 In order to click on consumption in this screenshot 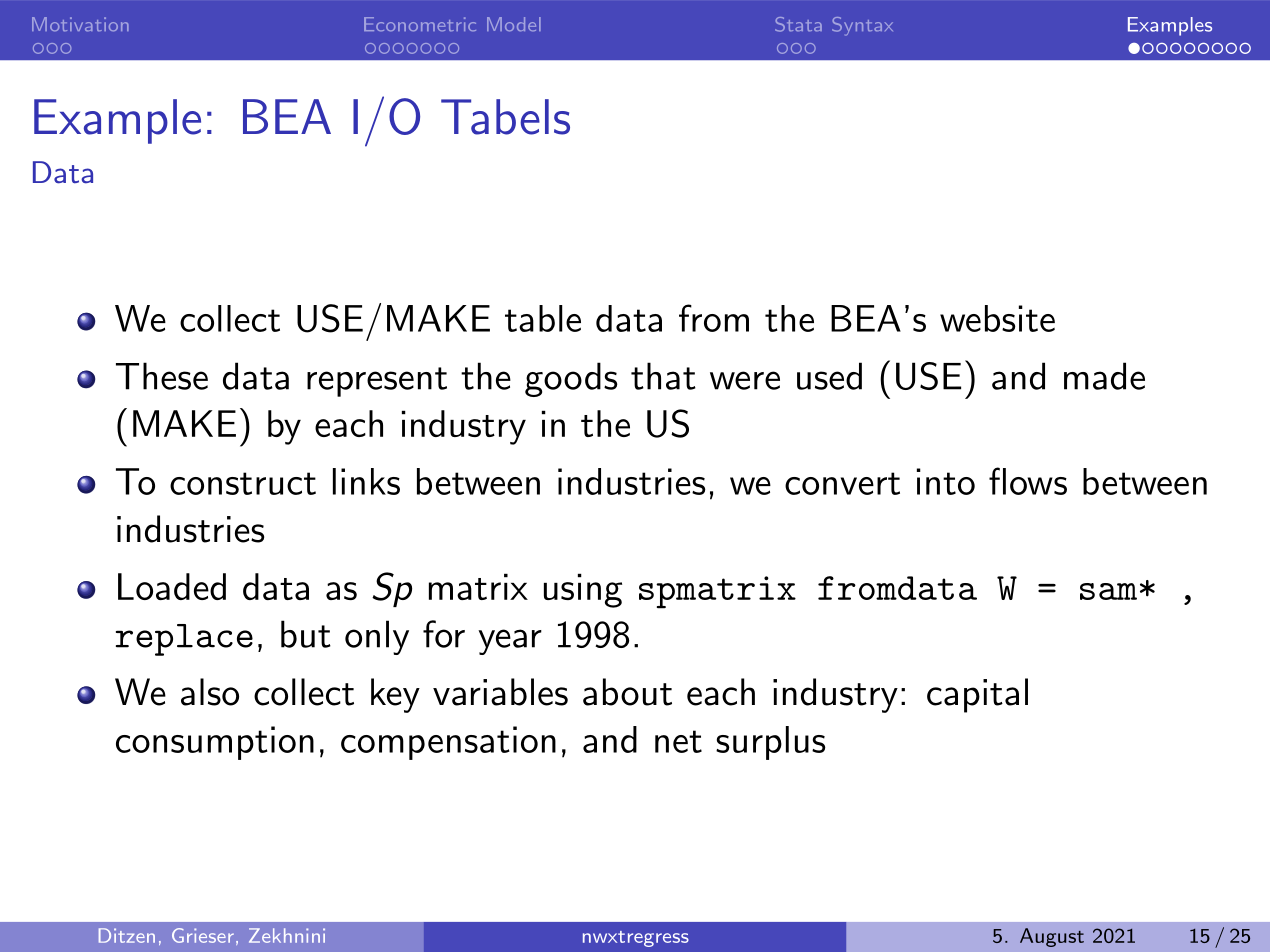, I will do `click(215, 743)`.
